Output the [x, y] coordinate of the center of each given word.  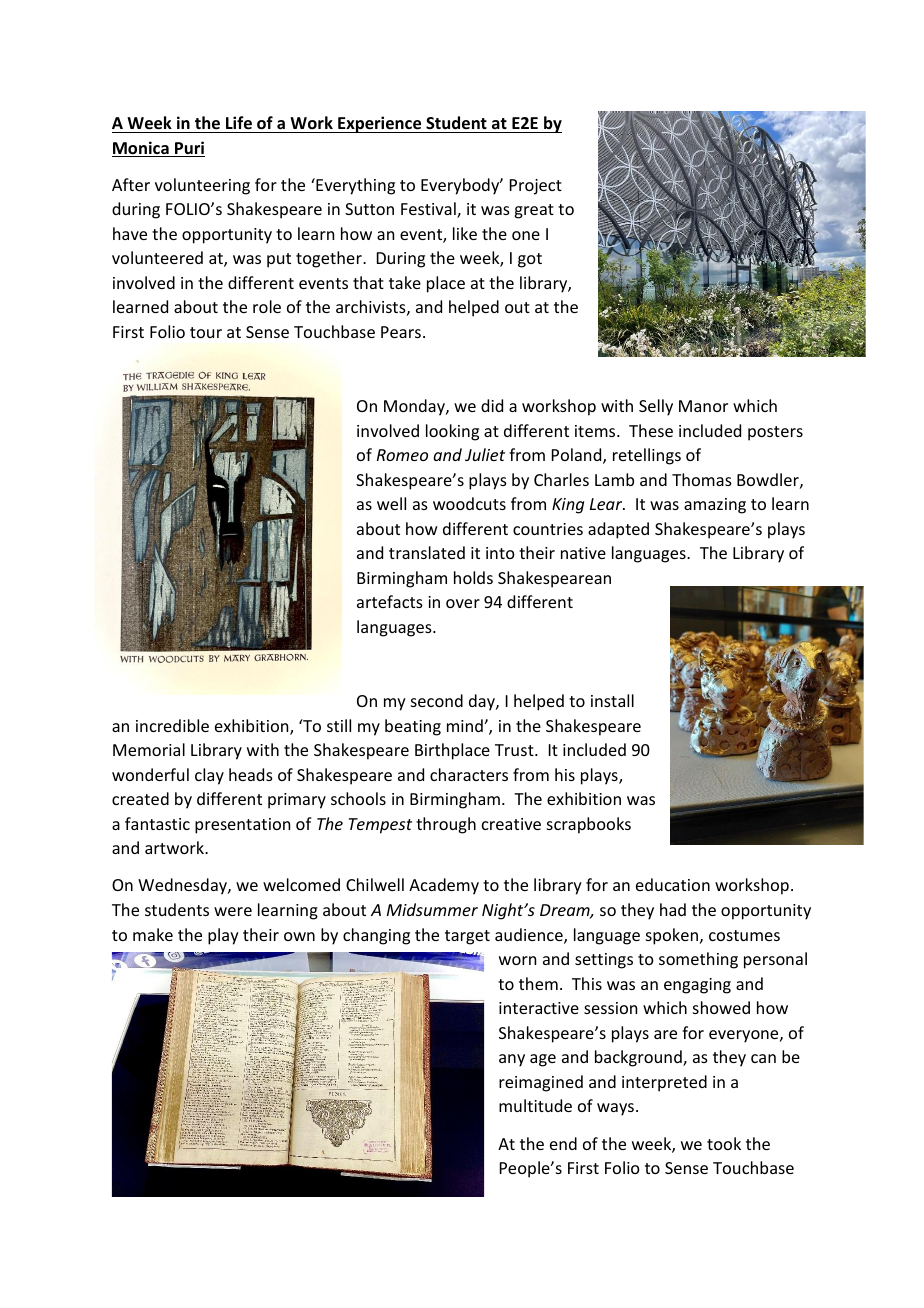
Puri [189, 149]
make [153, 934]
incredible [172, 725]
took [724, 1143]
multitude [535, 1105]
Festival [429, 210]
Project [536, 187]
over [463, 603]
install [612, 700]
